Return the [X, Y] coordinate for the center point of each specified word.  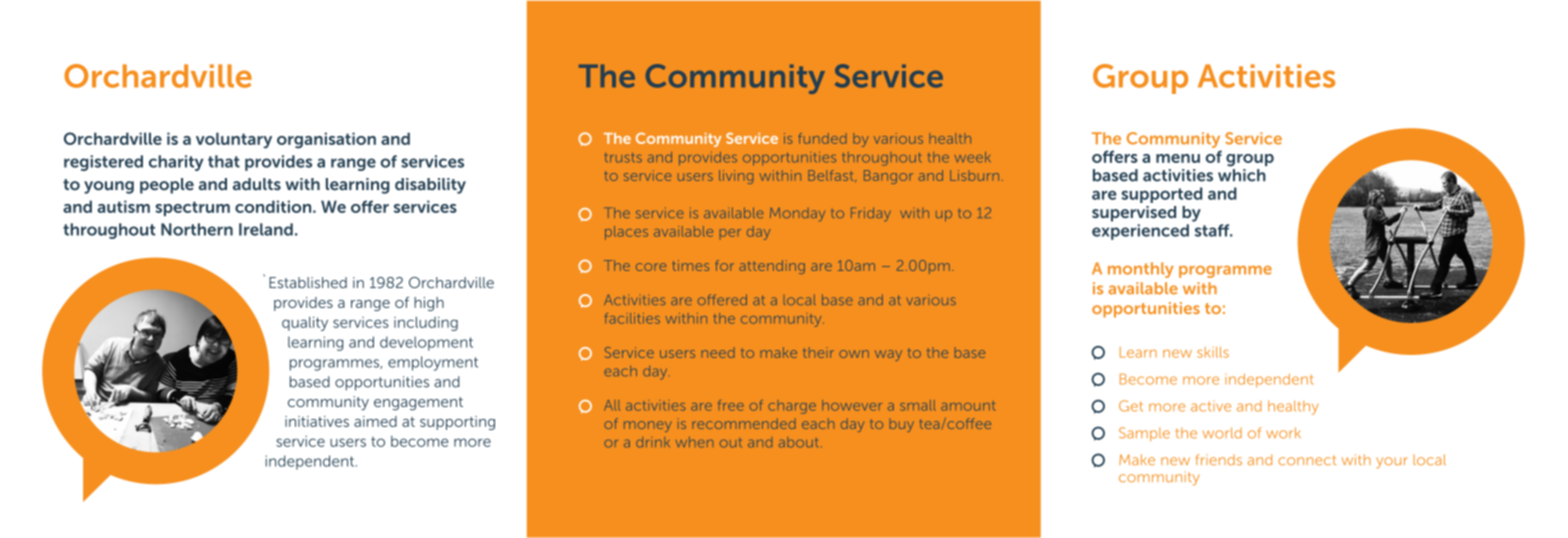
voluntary [234, 140]
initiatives [317, 421]
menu [1178, 158]
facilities [632, 318]
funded [822, 138]
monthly [1141, 270]
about [798, 442]
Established [308, 282]
